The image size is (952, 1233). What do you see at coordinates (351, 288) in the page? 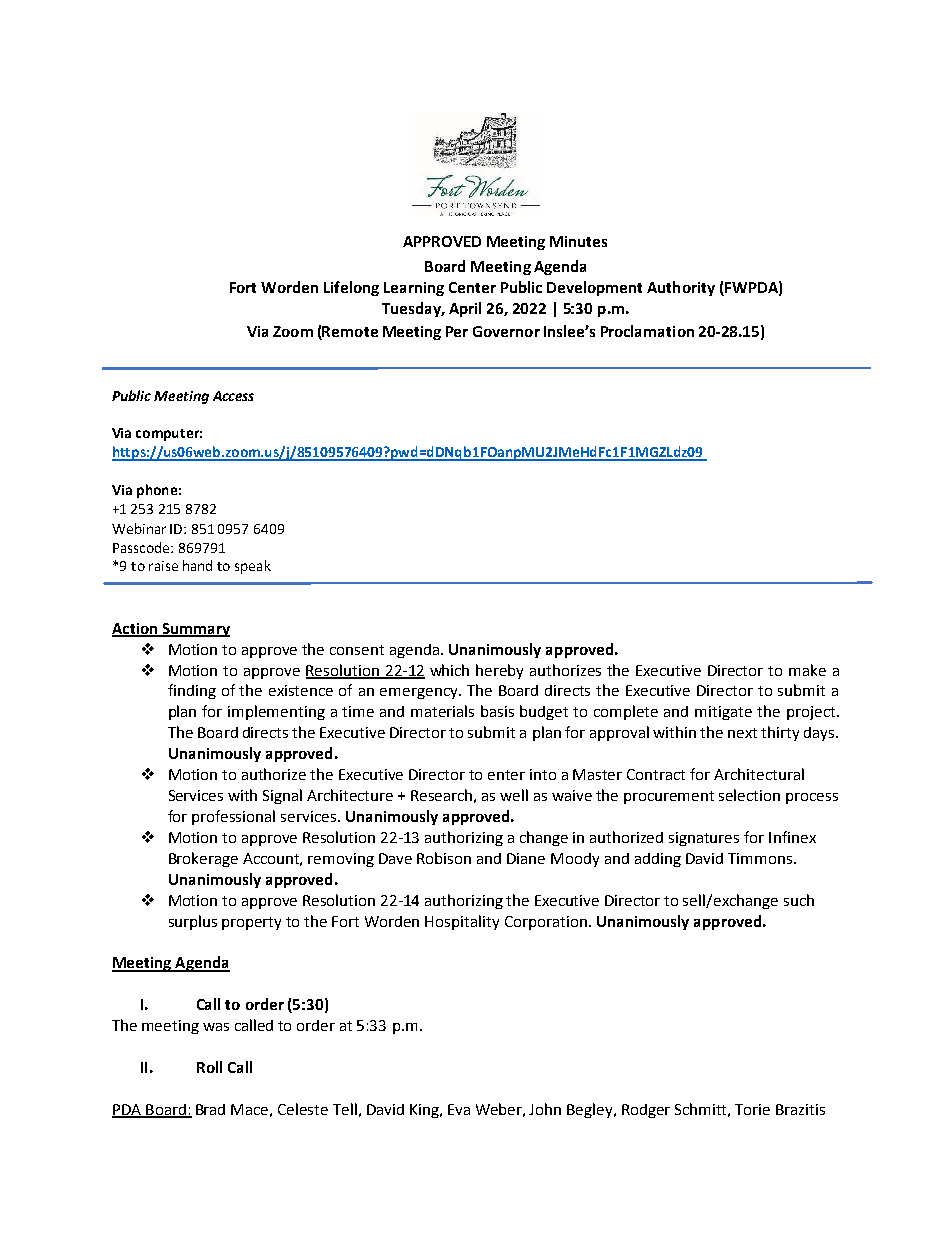
I see `Lifelong` at bounding box center [351, 288].
